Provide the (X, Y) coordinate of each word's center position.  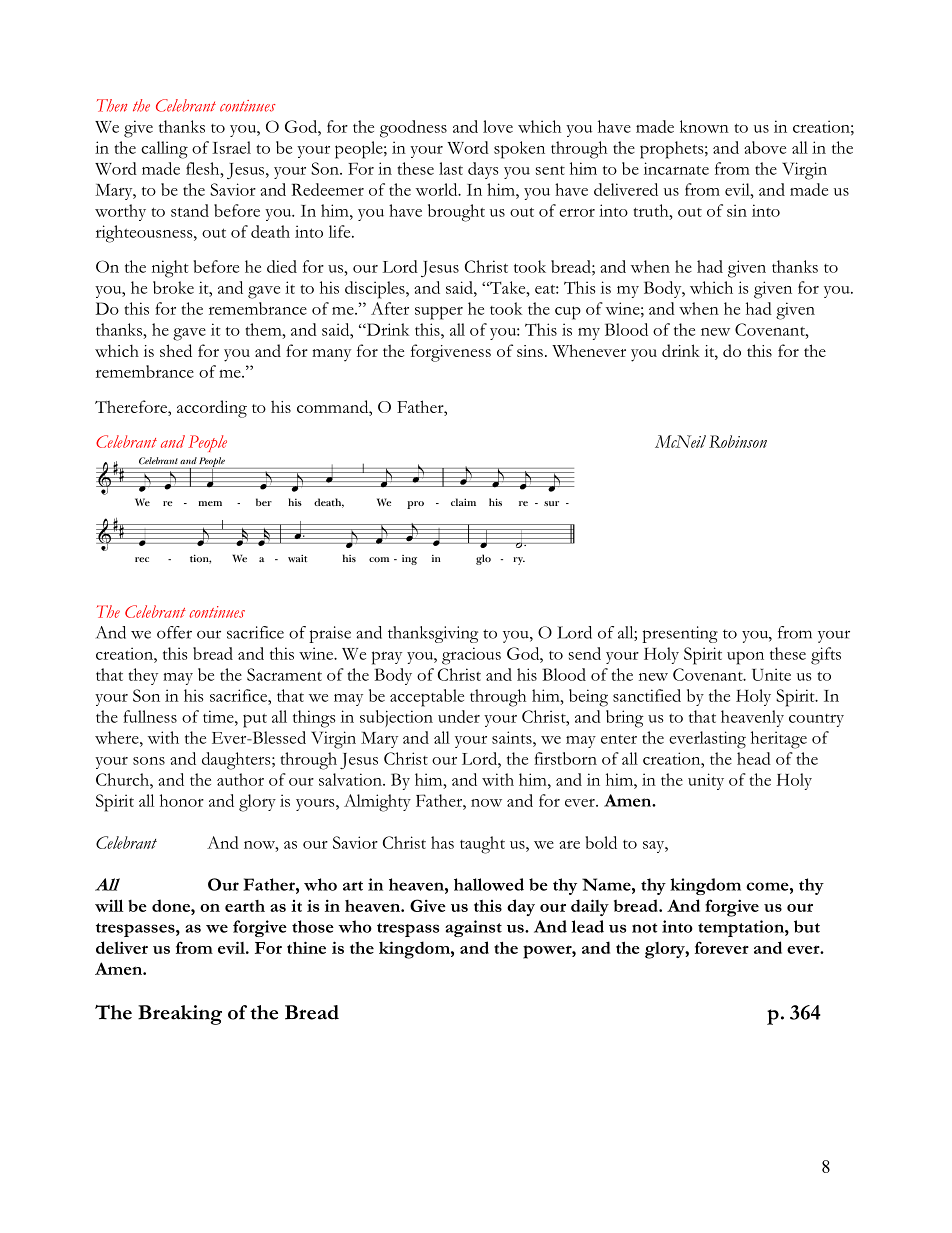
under (459, 716)
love (498, 126)
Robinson (738, 441)
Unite (771, 674)
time (219, 716)
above (765, 147)
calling (164, 150)
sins (530, 351)
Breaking (180, 1015)
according (212, 409)
